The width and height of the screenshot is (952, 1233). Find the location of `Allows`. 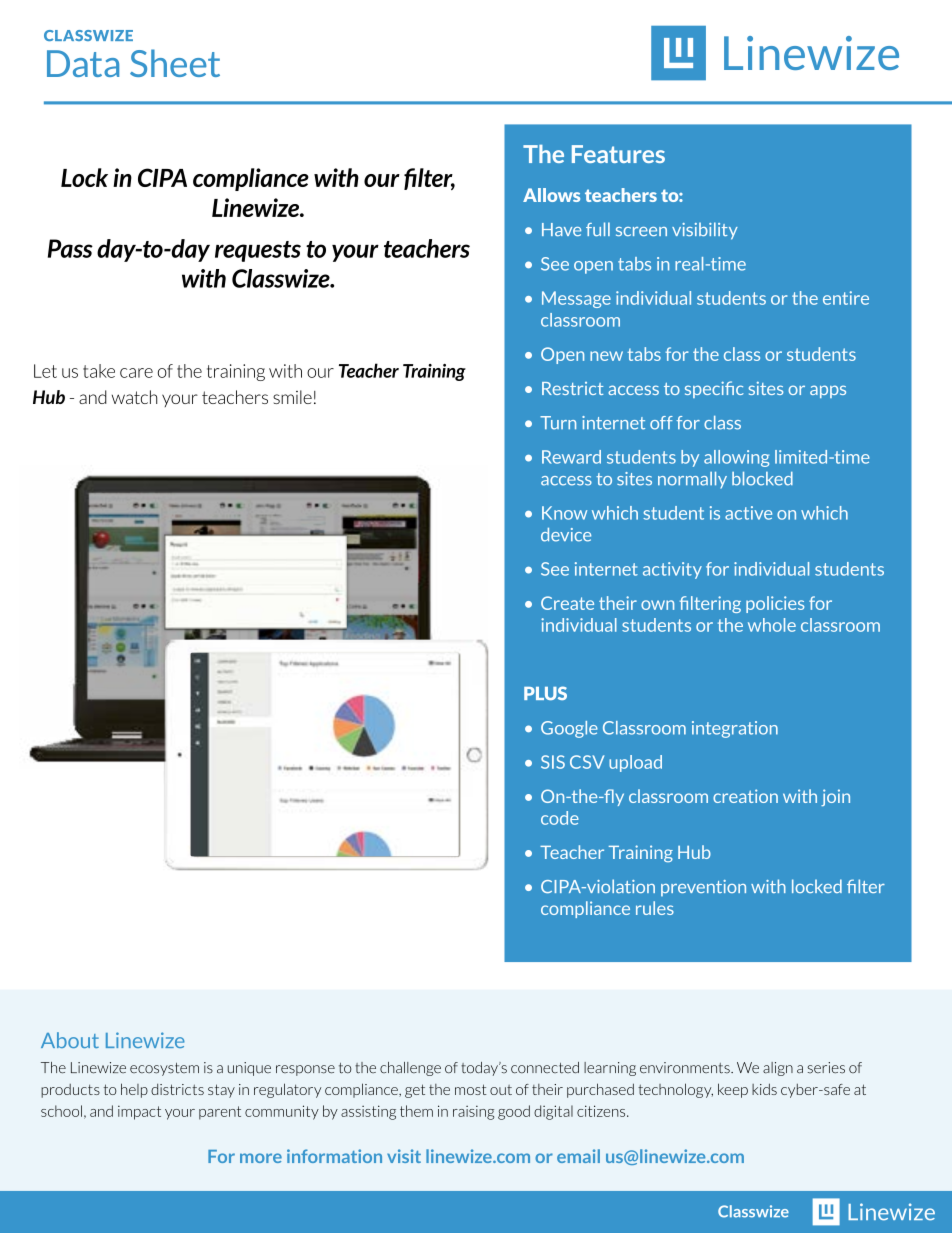

Allows is located at coordinates (551, 195).
